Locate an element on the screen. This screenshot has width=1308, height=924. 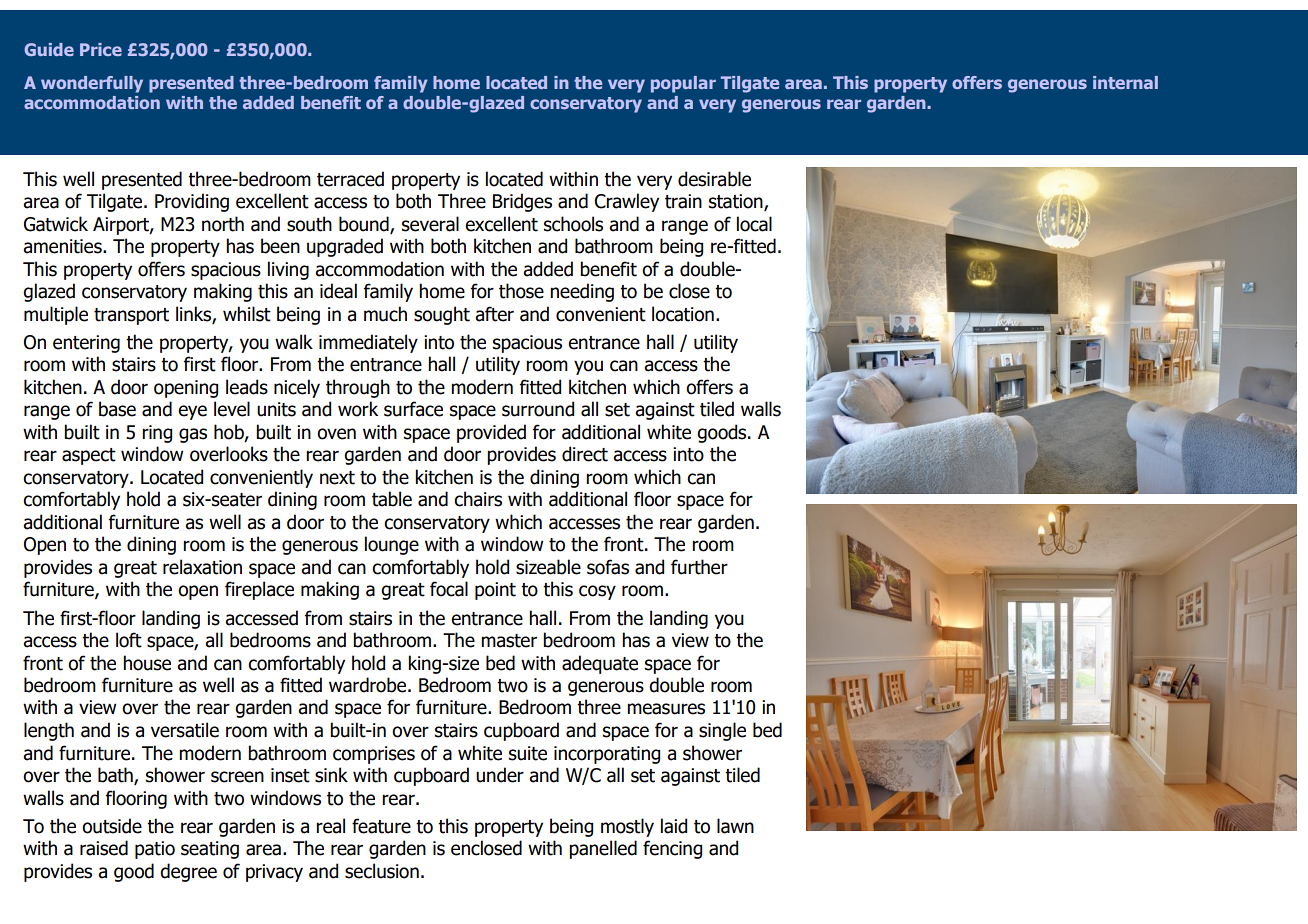
leads is located at coordinates (247, 387).
